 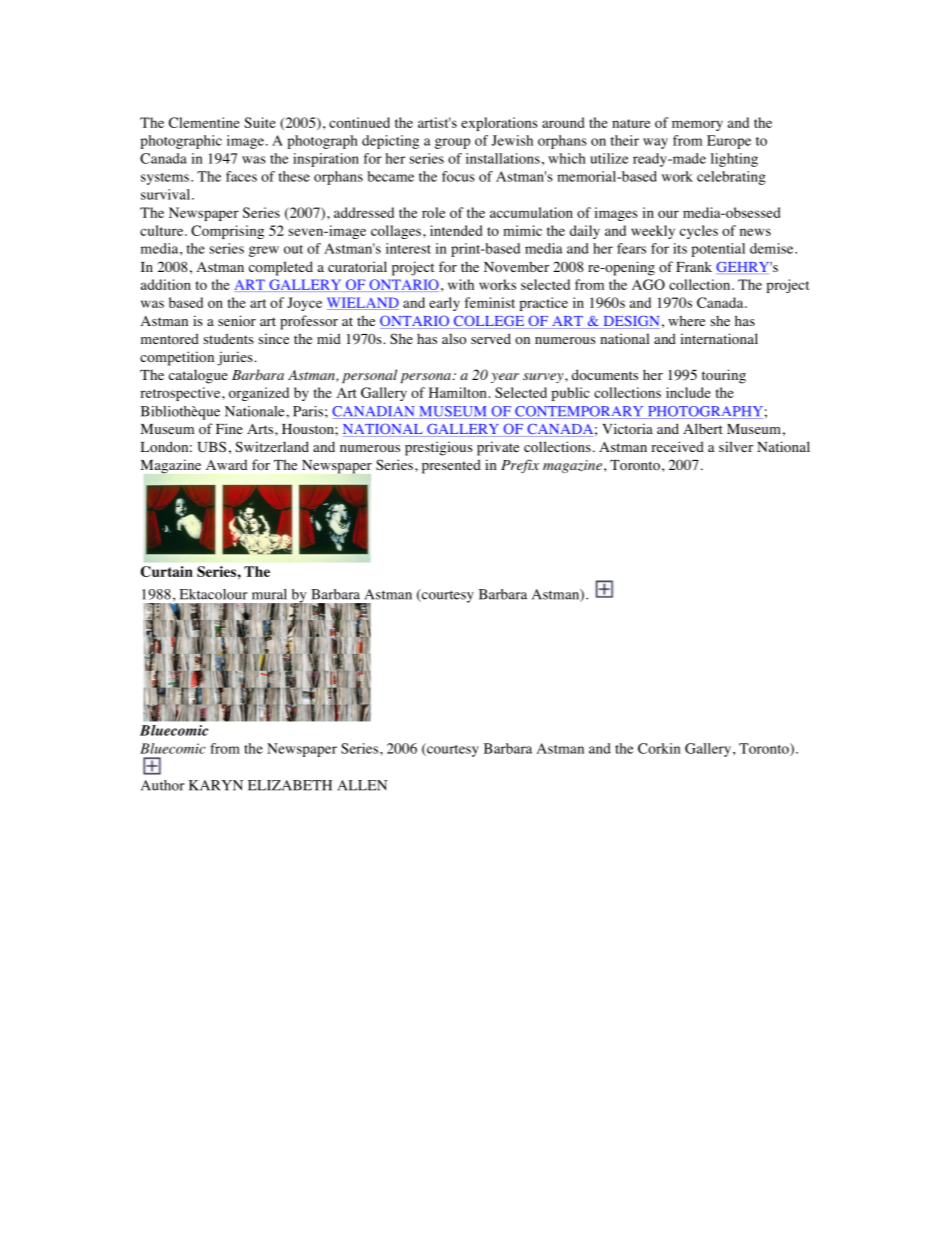 What do you see at coordinates (677, 446) in the screenshot?
I see `received` at bounding box center [677, 446].
